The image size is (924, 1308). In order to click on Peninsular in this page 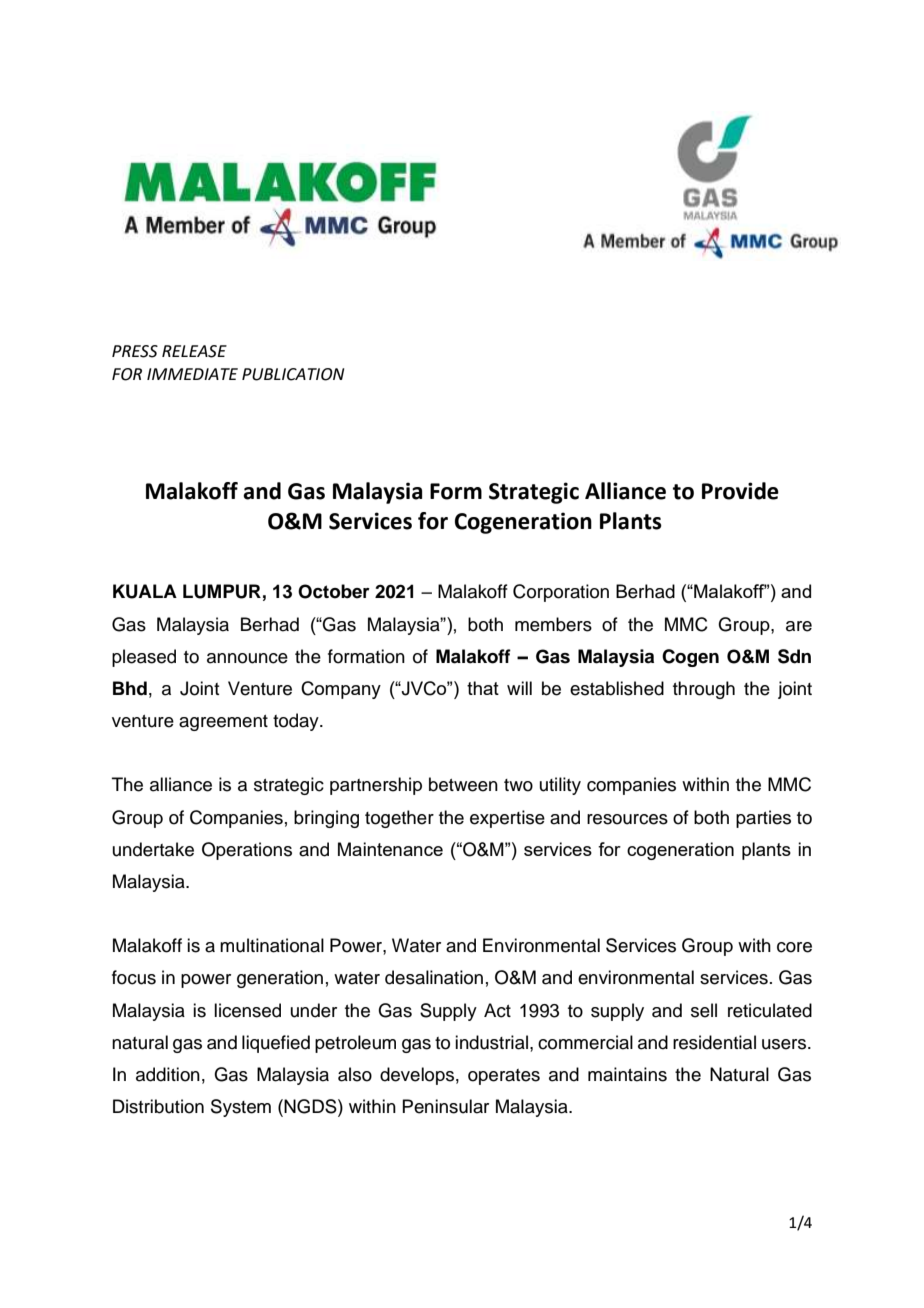, I will do `click(445, 1106)`.
